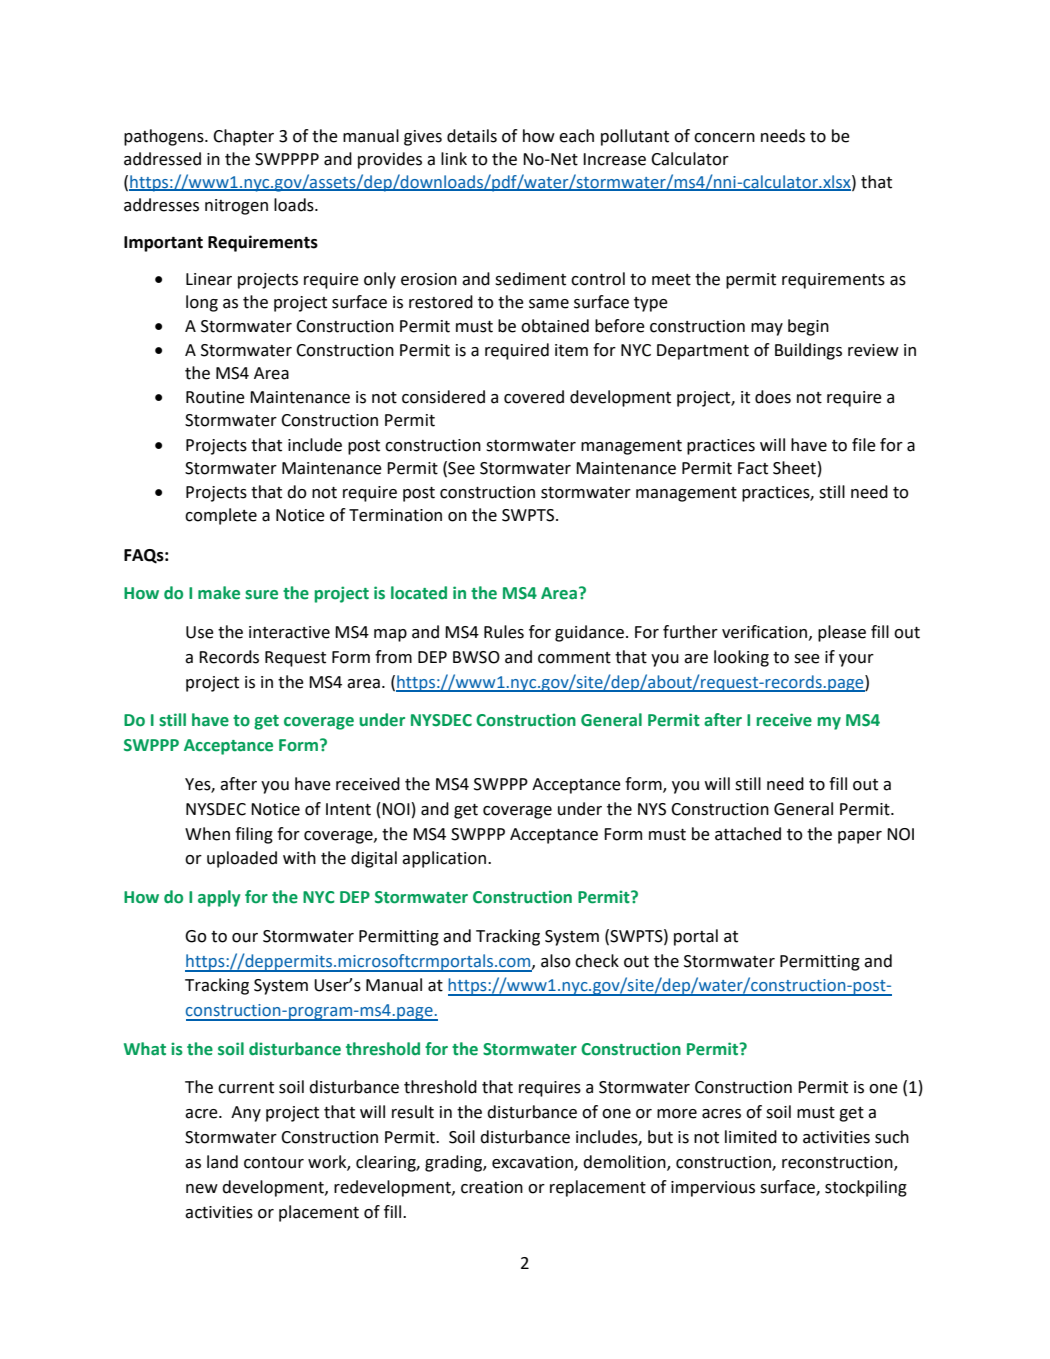 The image size is (1050, 1359). Describe the element at coordinates (842, 633) in the screenshot. I see `please` at that location.
